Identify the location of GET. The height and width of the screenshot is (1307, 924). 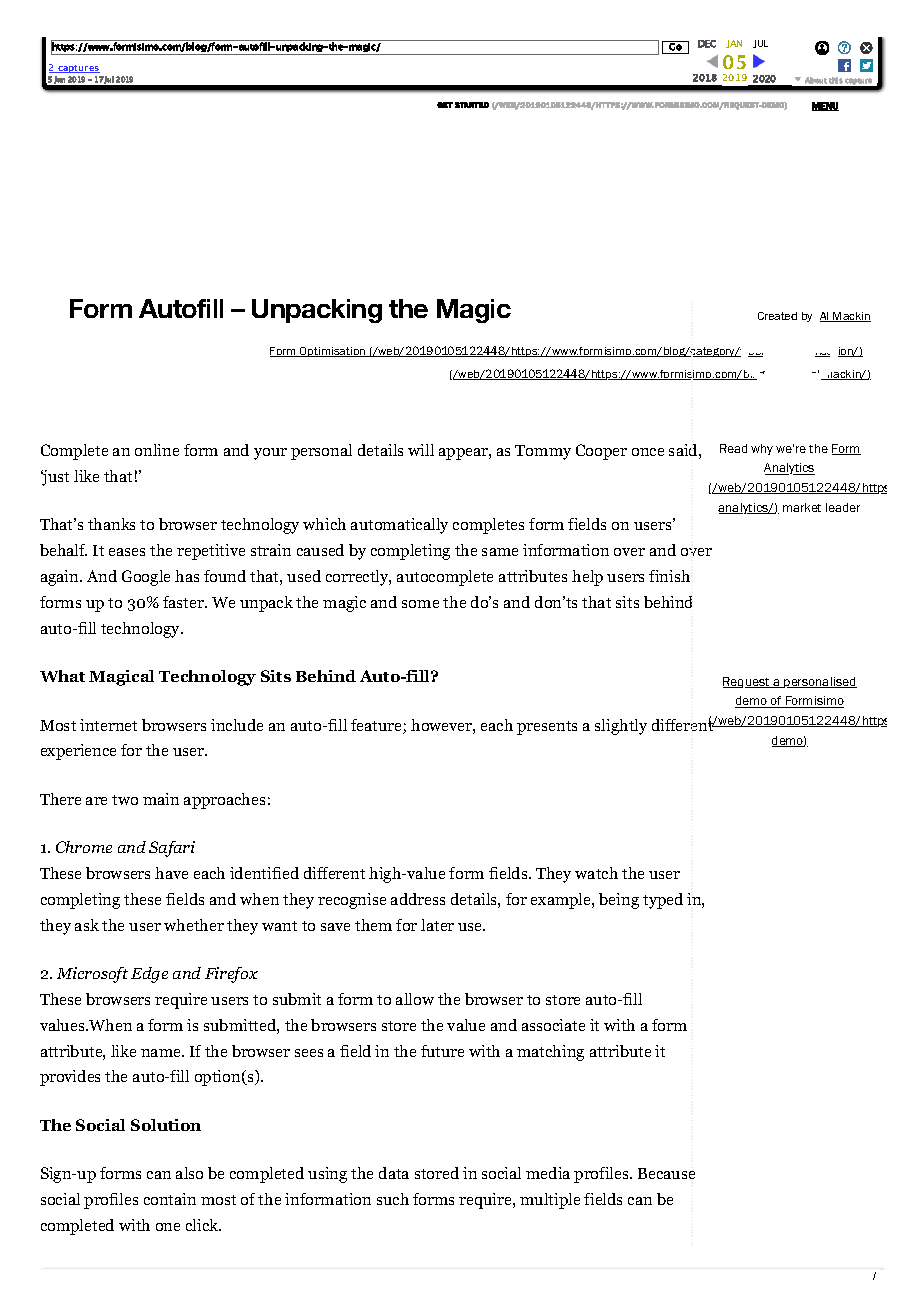
(445, 105).
